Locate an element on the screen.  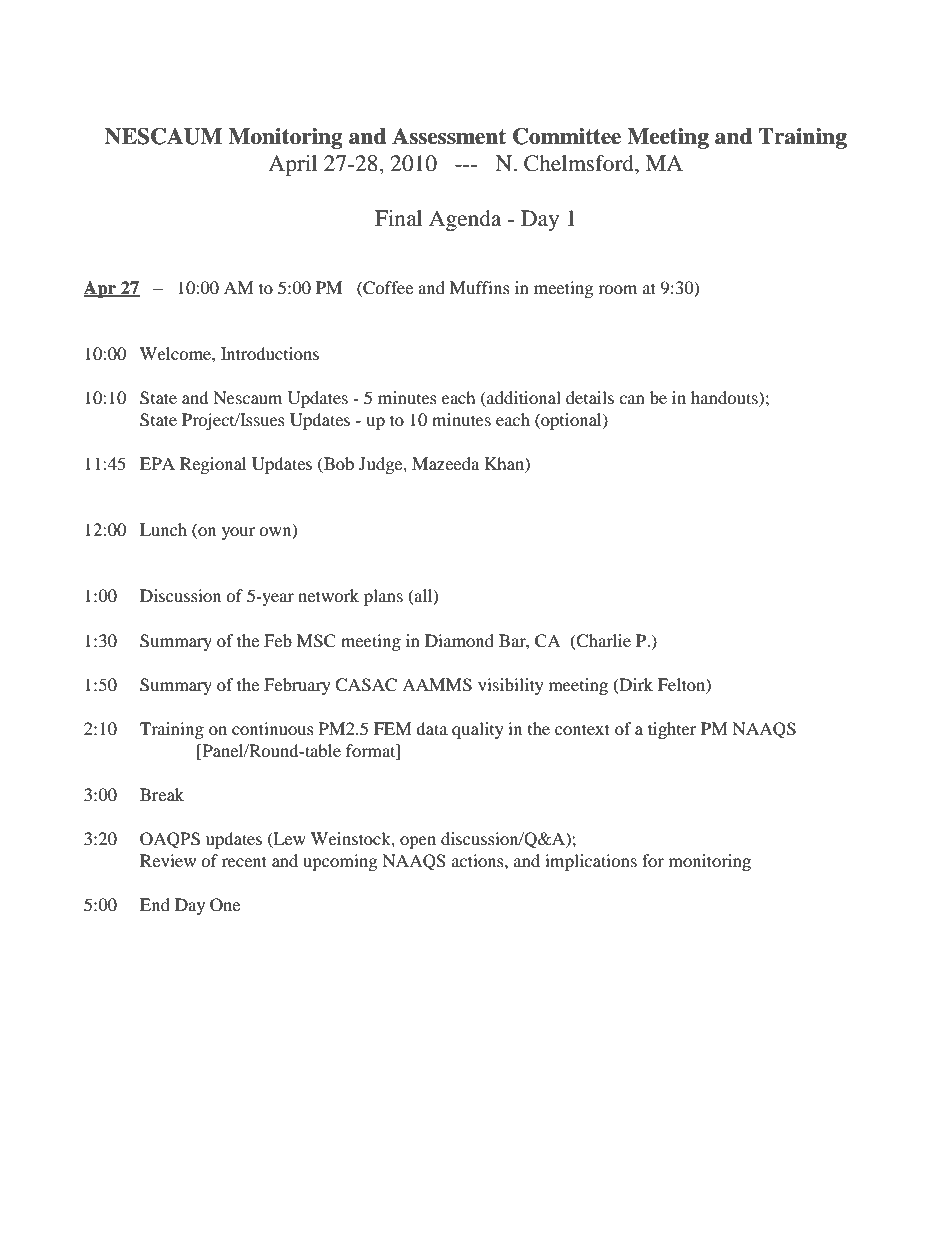
open is located at coordinates (418, 842).
